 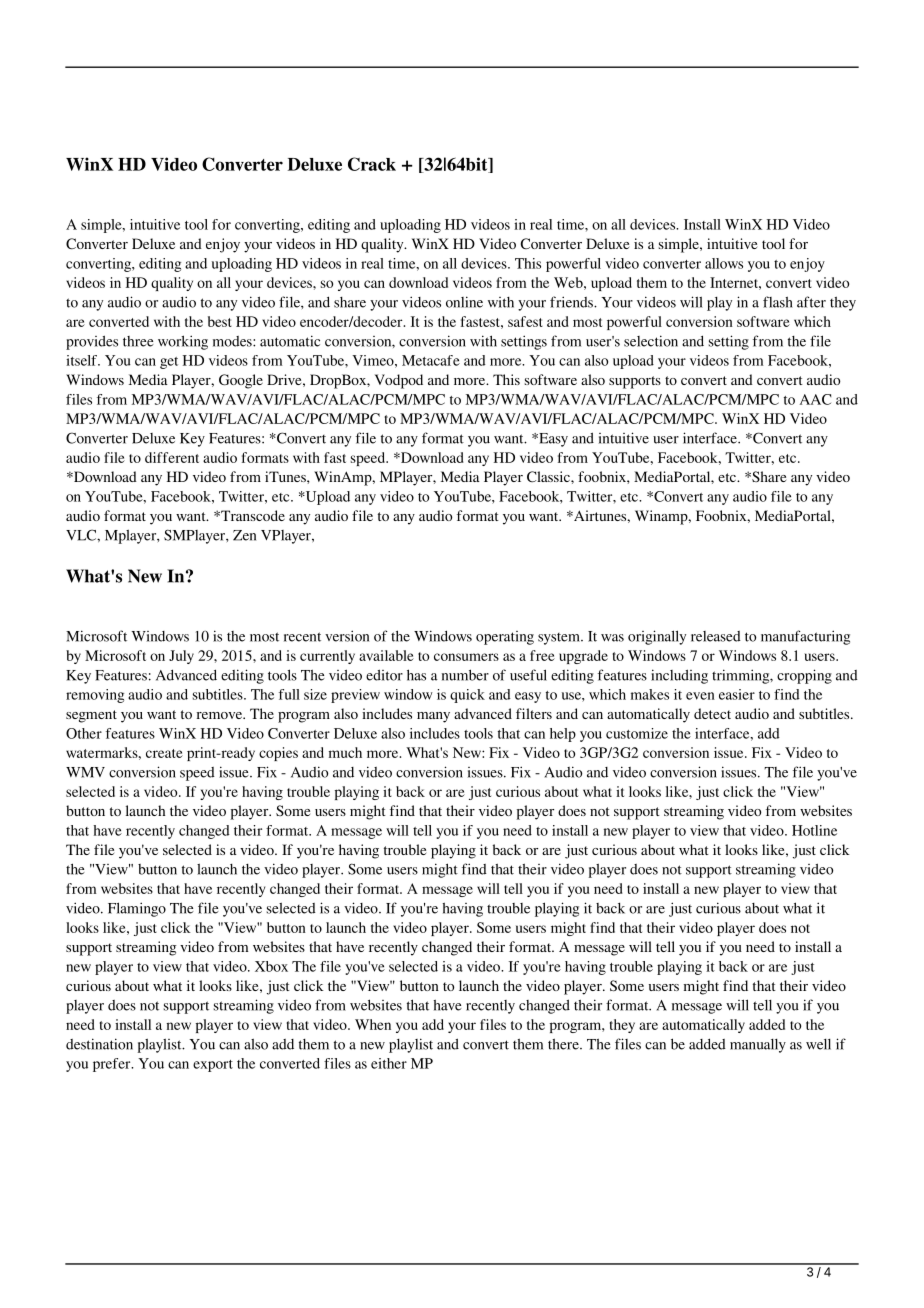 I want to click on Crack, so click(x=372, y=164).
